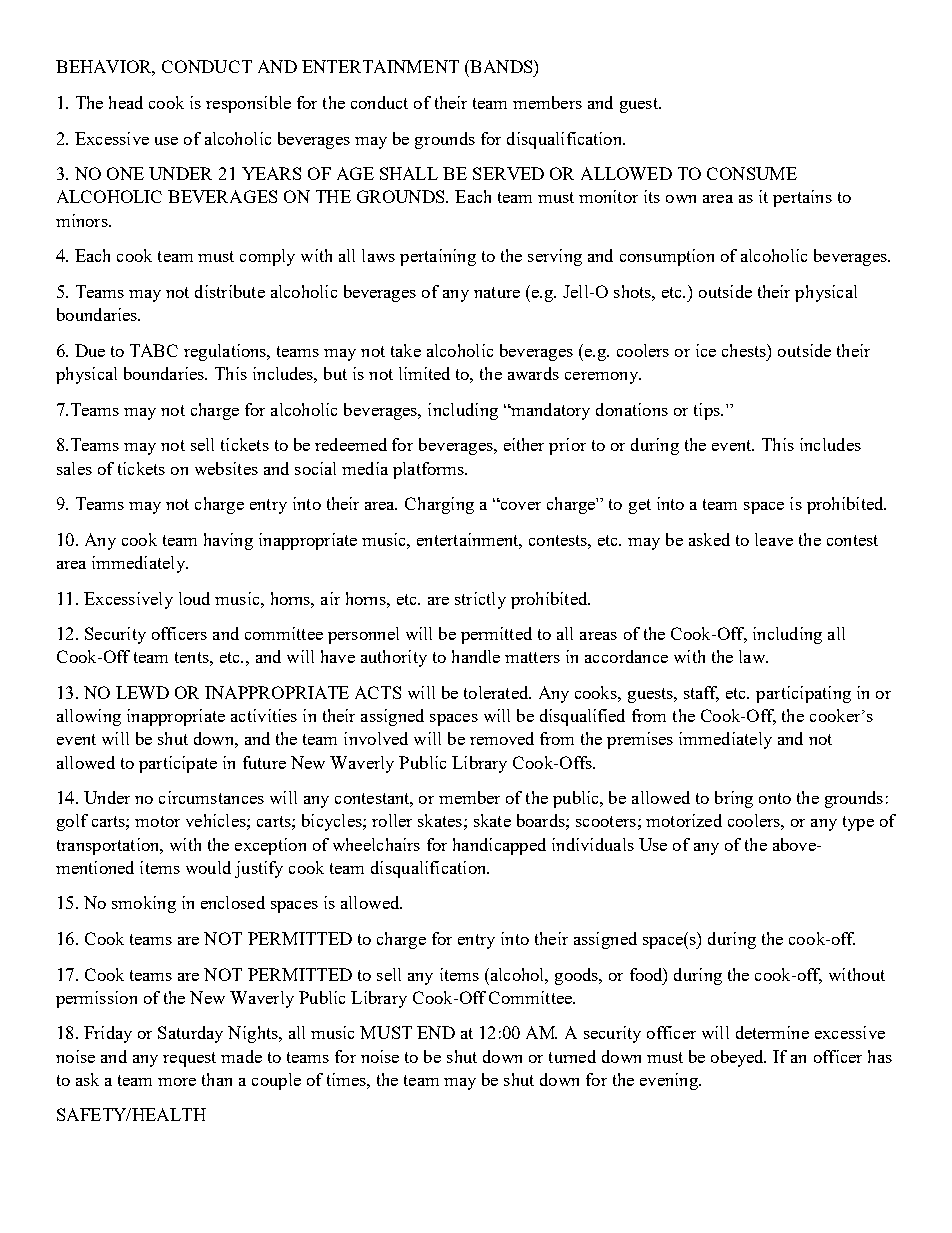 Image resolution: width=952 pixels, height=1233 pixels. What do you see at coordinates (126, 102) in the document?
I see `head` at bounding box center [126, 102].
